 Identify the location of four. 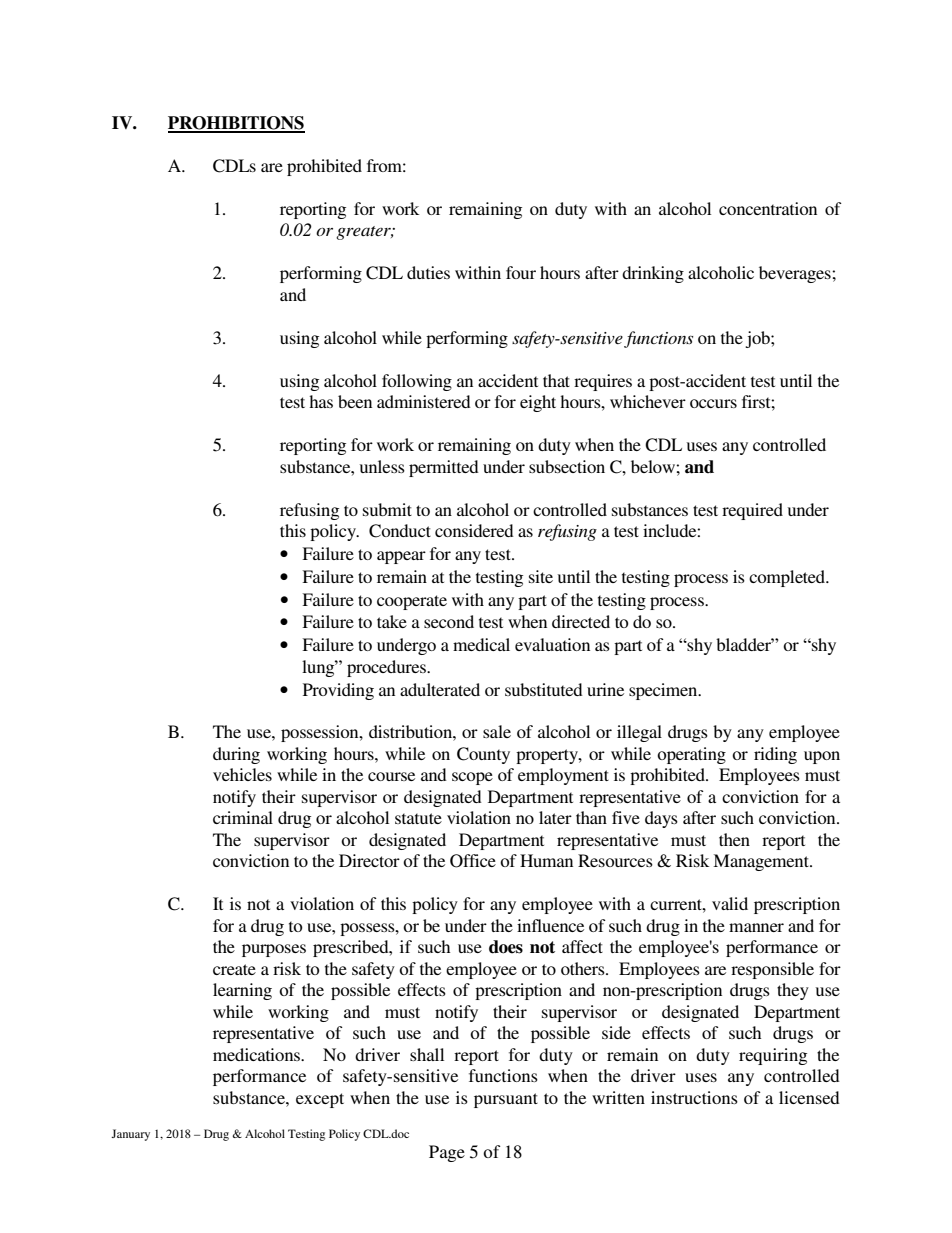
(521, 272).
